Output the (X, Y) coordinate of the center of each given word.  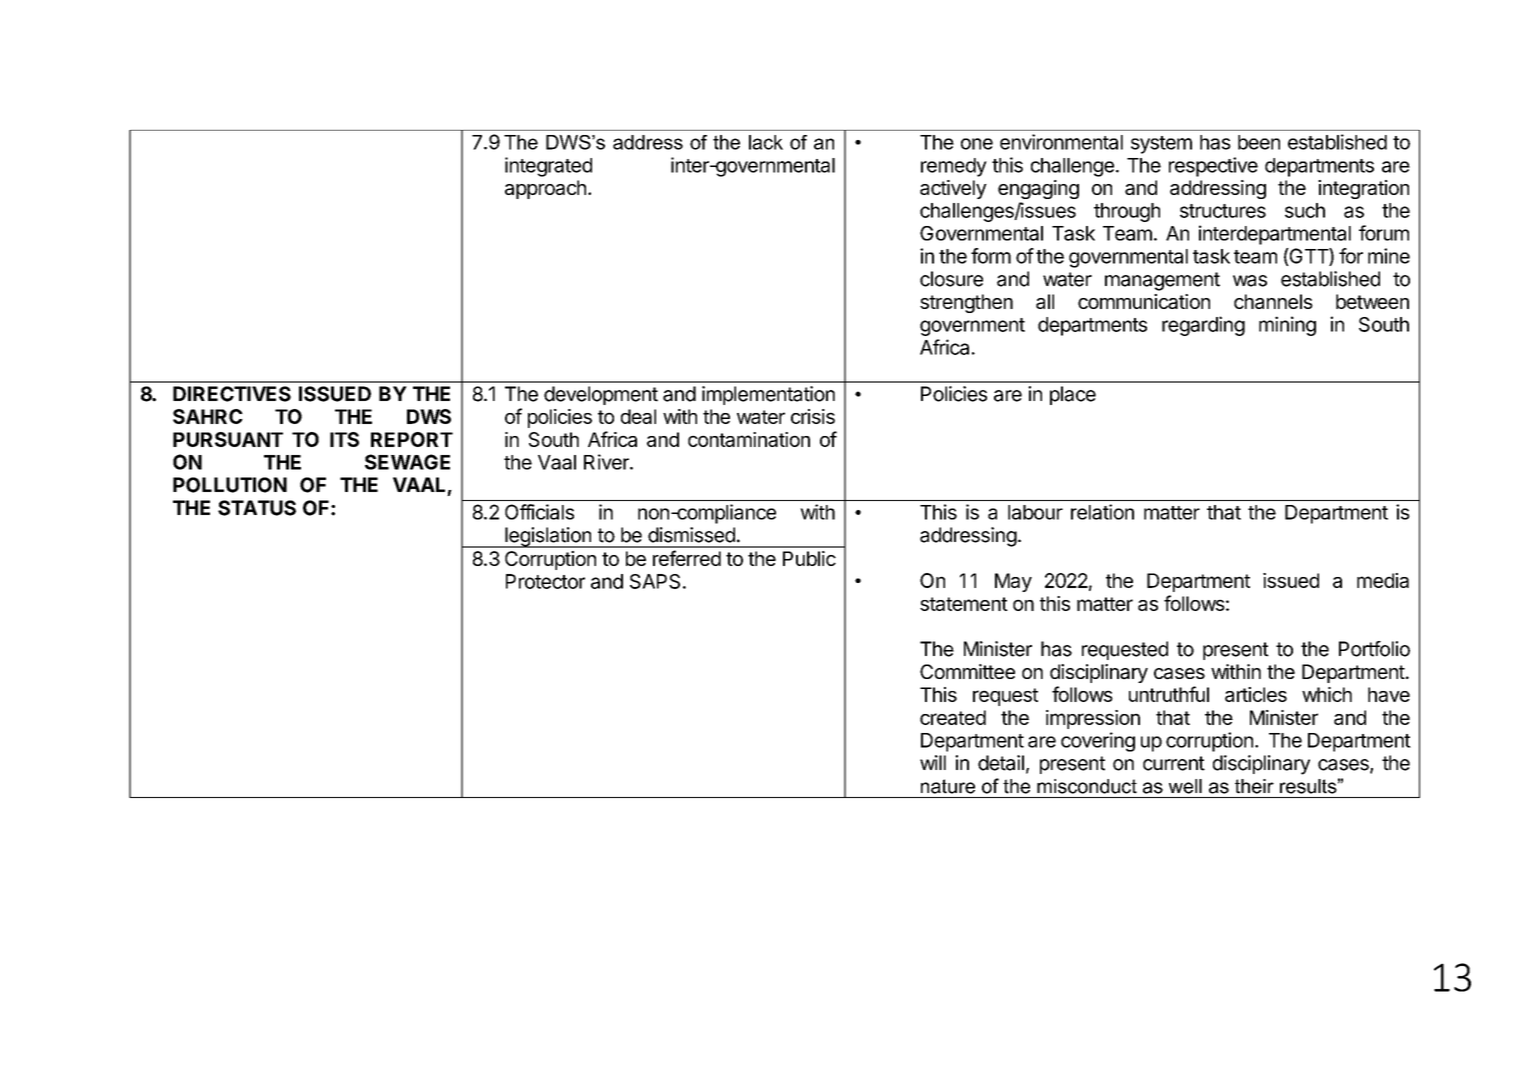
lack (766, 142)
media (1383, 580)
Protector (545, 581)
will (933, 762)
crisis (813, 416)
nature (948, 786)
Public (809, 558)
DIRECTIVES (232, 394)
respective (1213, 167)
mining (1287, 326)
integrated (548, 167)
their (1254, 786)
